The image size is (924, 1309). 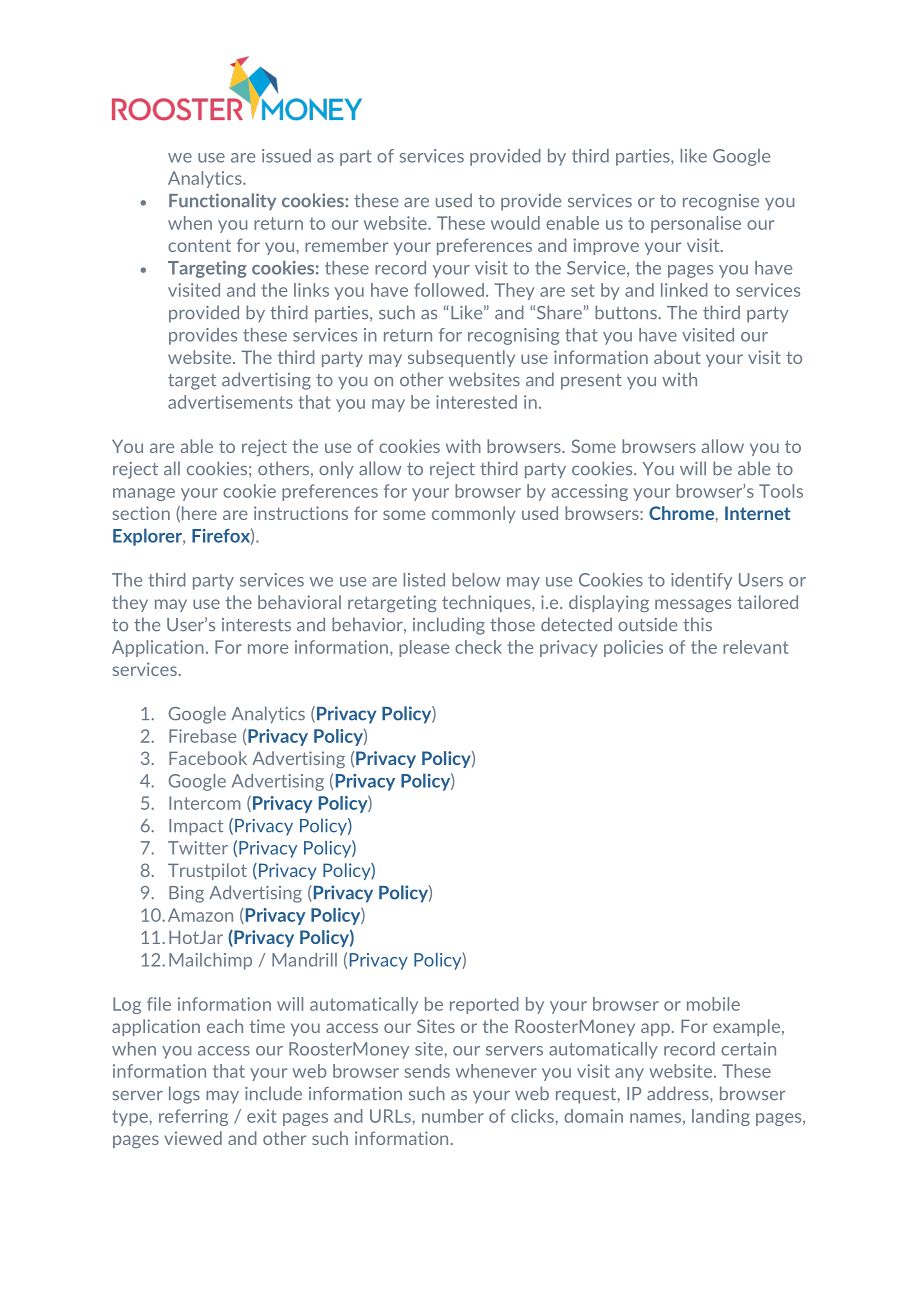 I want to click on advertisements, so click(x=230, y=402).
